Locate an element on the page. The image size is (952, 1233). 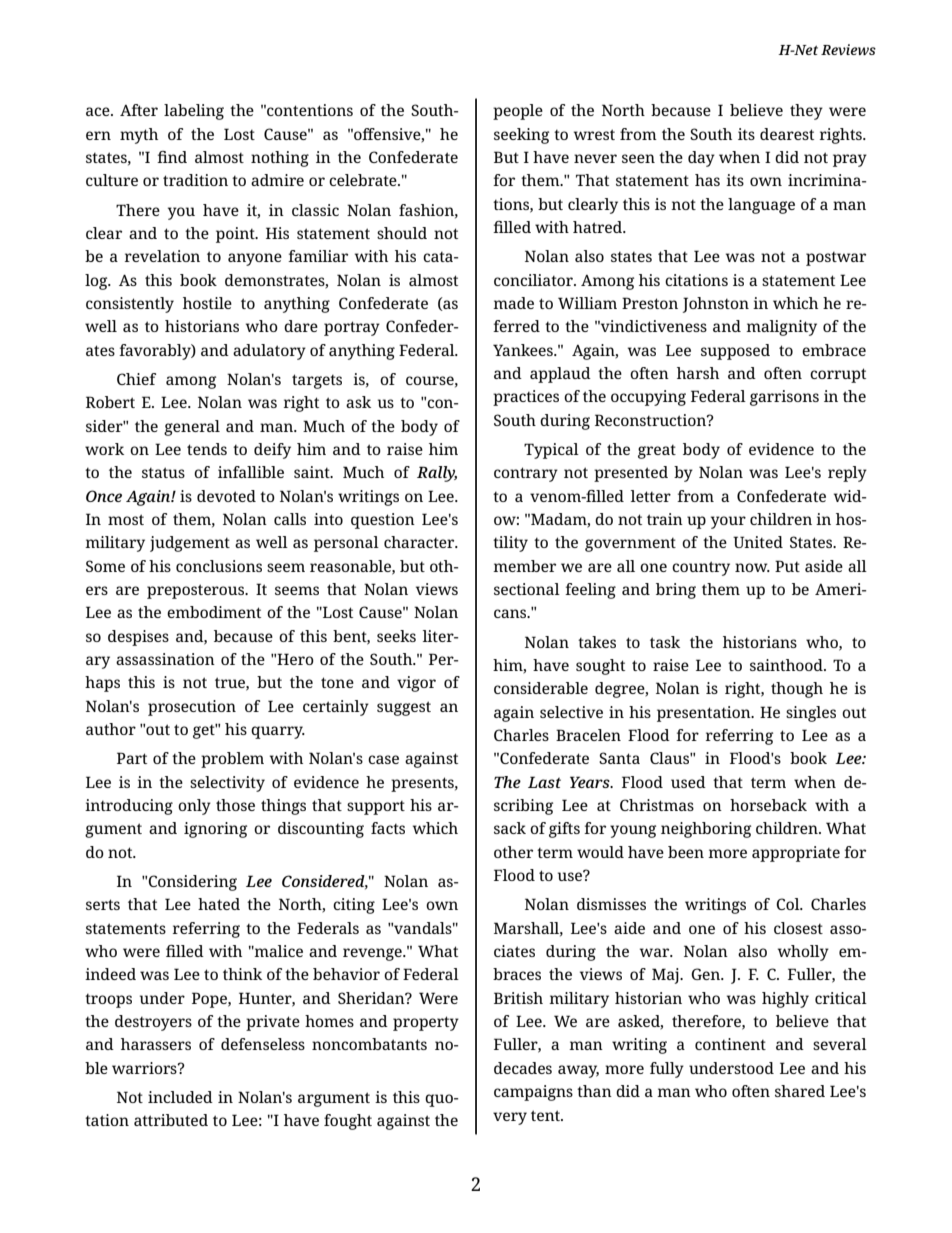
embodiment is located at coordinates (214, 612).
